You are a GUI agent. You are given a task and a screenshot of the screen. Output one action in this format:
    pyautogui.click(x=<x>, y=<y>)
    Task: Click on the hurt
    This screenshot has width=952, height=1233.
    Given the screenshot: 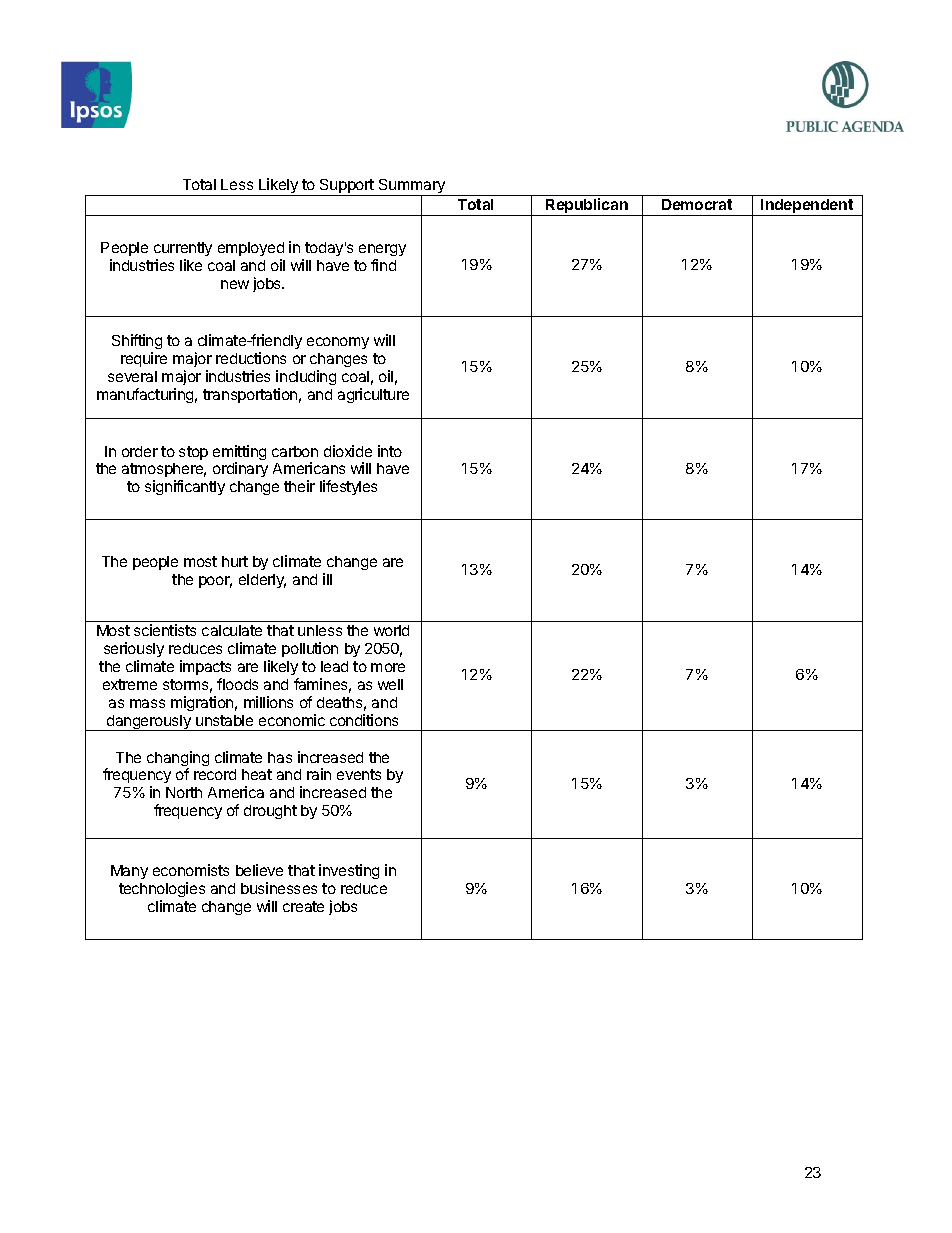 What is the action you would take?
    pyautogui.click(x=235, y=561)
